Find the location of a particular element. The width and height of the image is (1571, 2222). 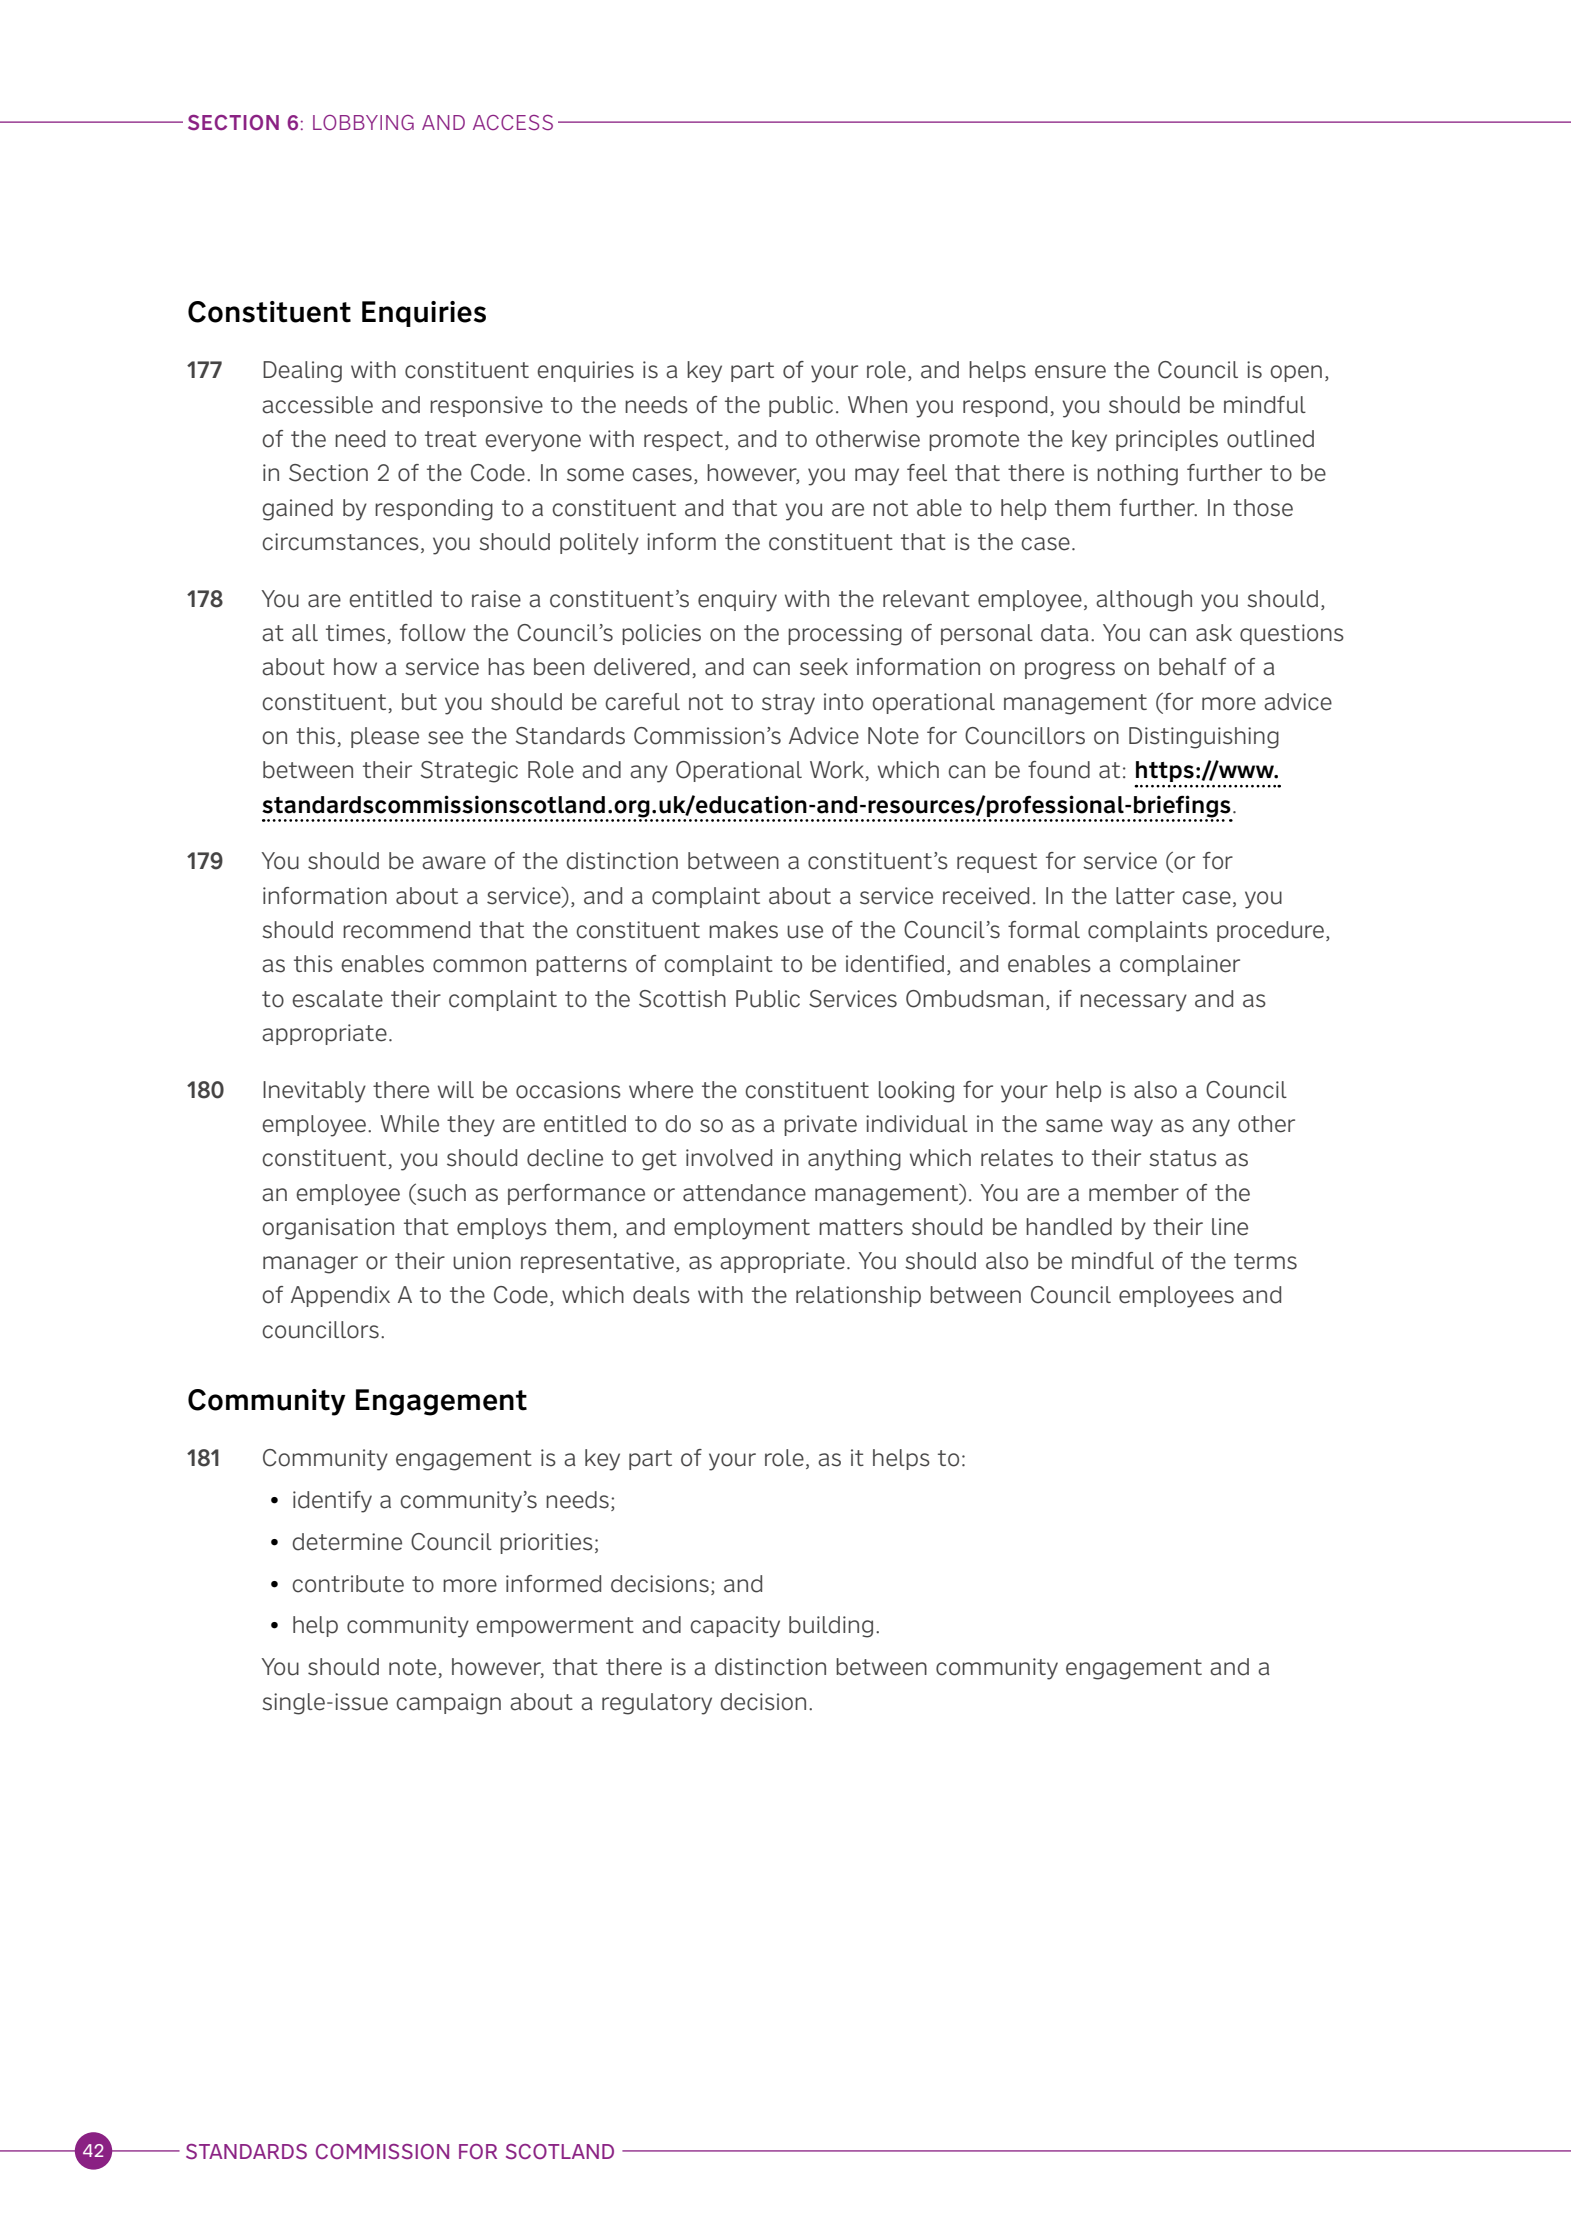

use is located at coordinates (805, 932).
